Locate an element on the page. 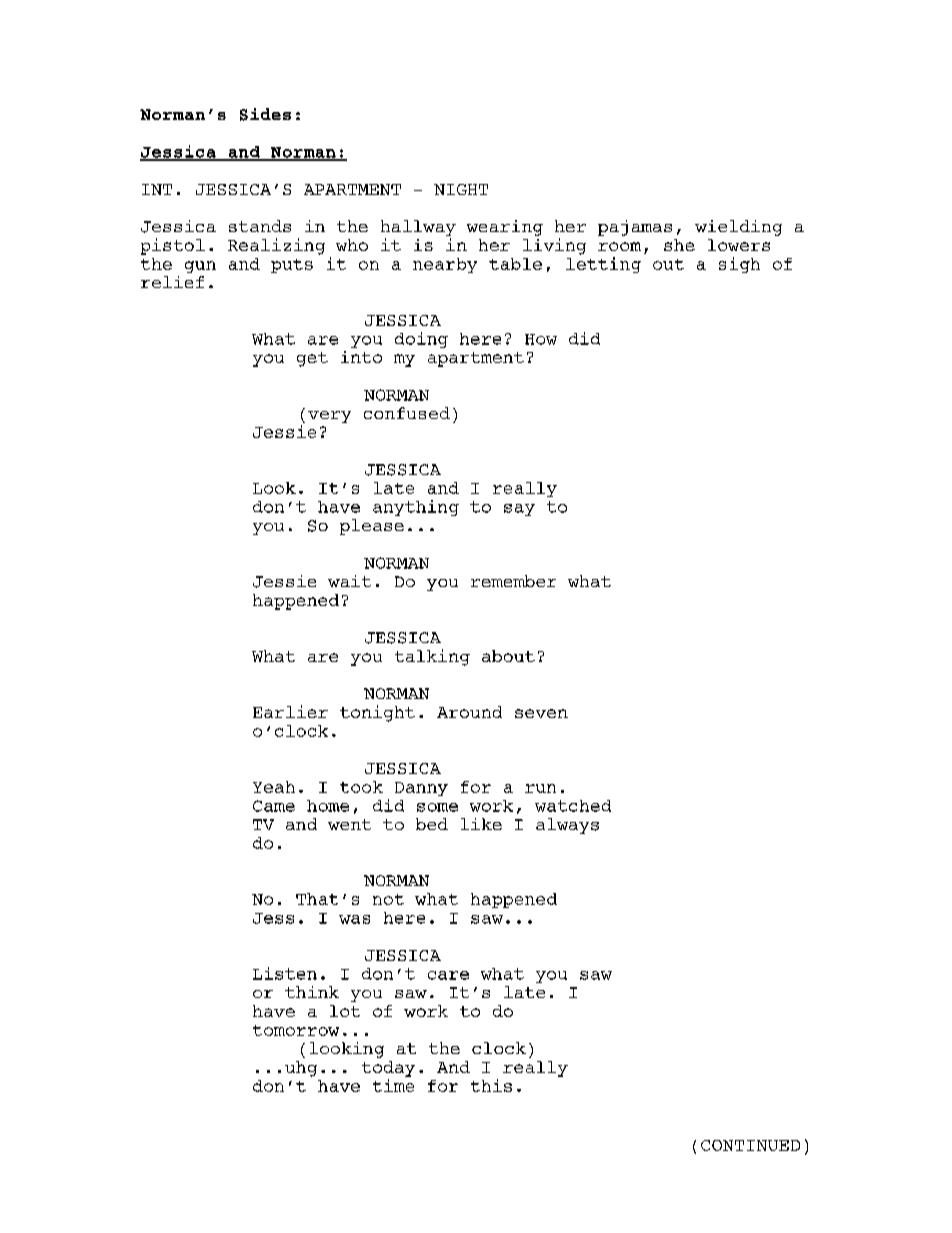  Sides is located at coordinates (265, 114).
